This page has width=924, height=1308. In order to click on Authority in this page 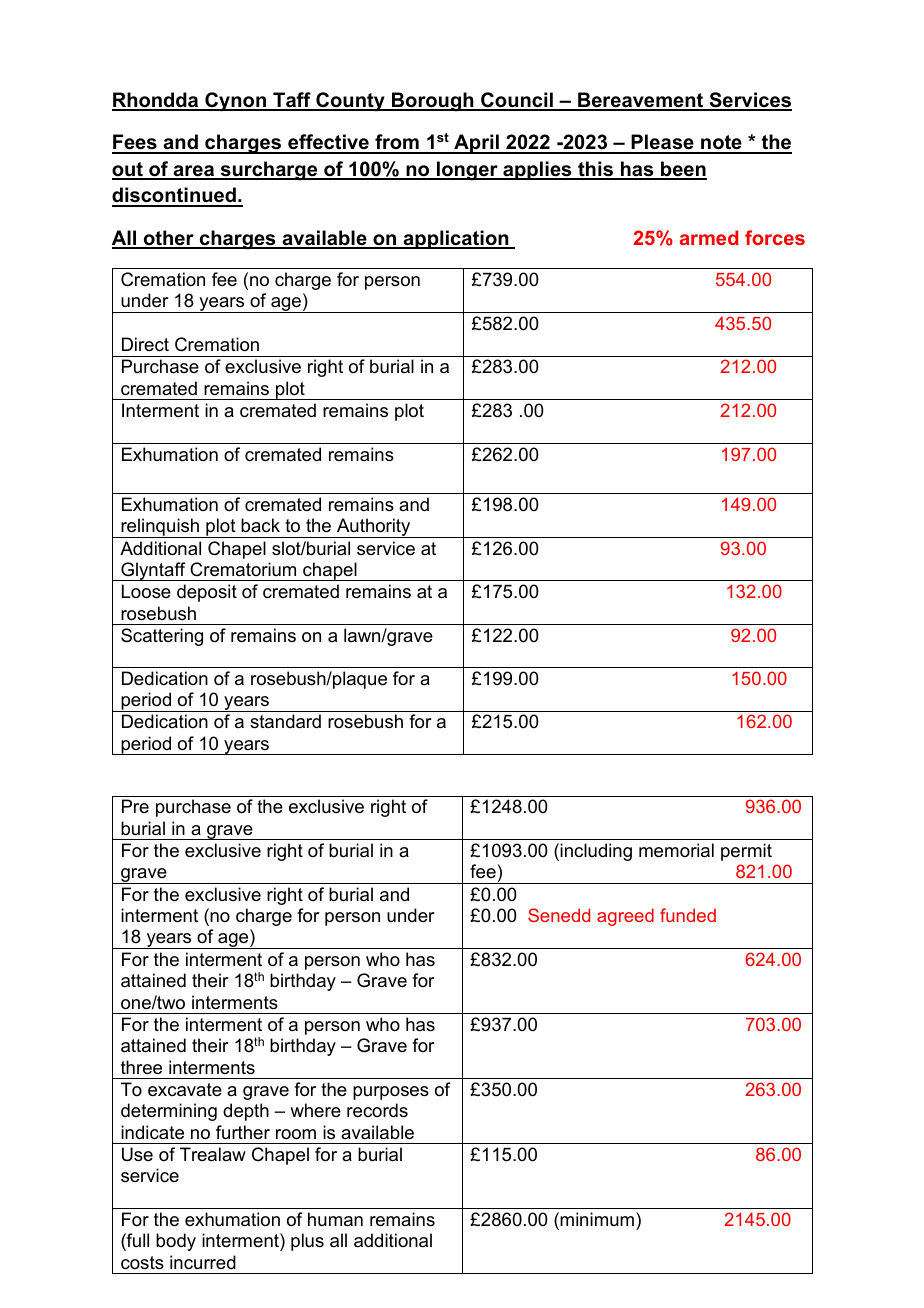, I will do `click(374, 528)`.
